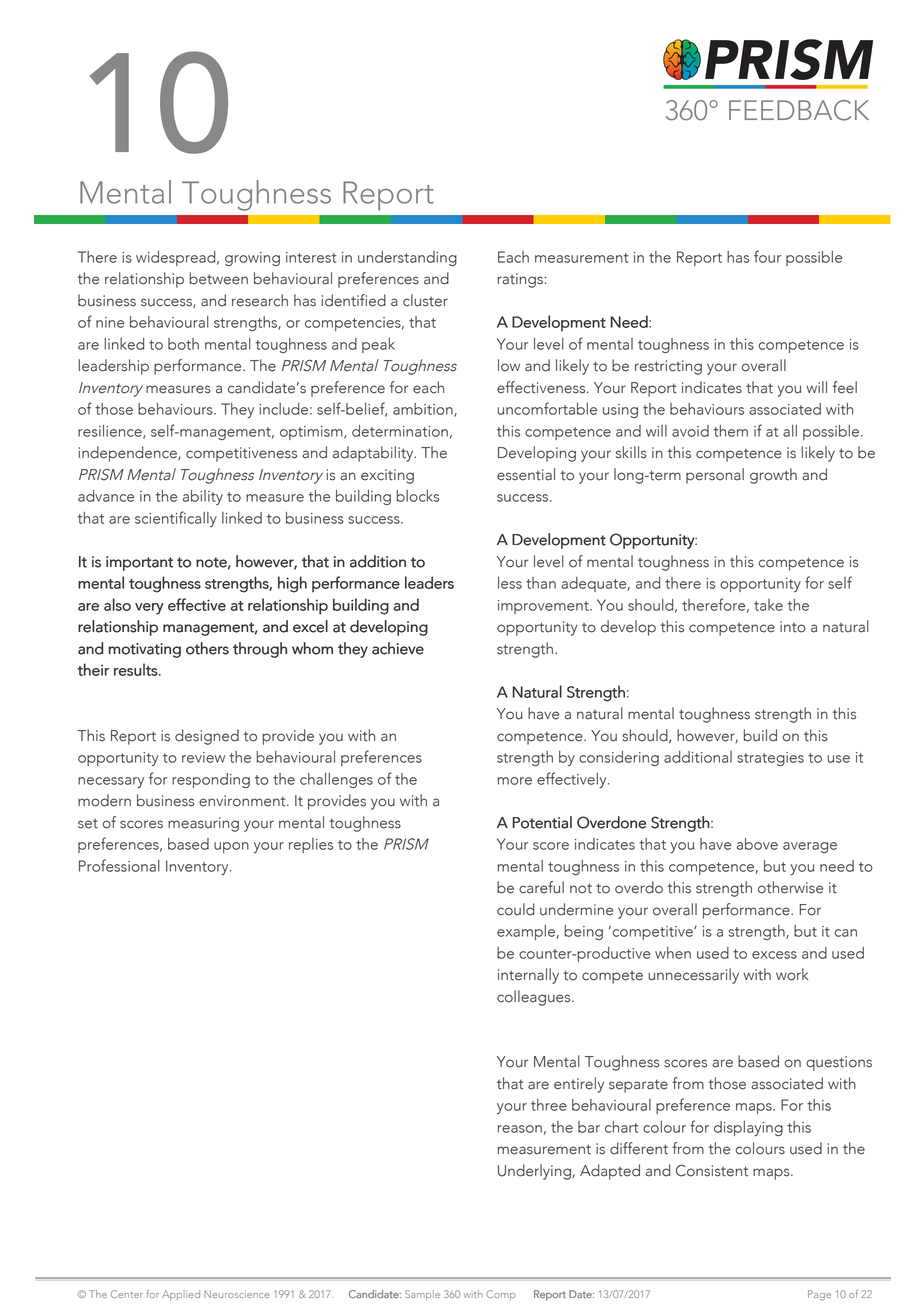 The height and width of the screenshot is (1308, 924). Describe the element at coordinates (177, 258) in the screenshot. I see `widespread` at that location.
